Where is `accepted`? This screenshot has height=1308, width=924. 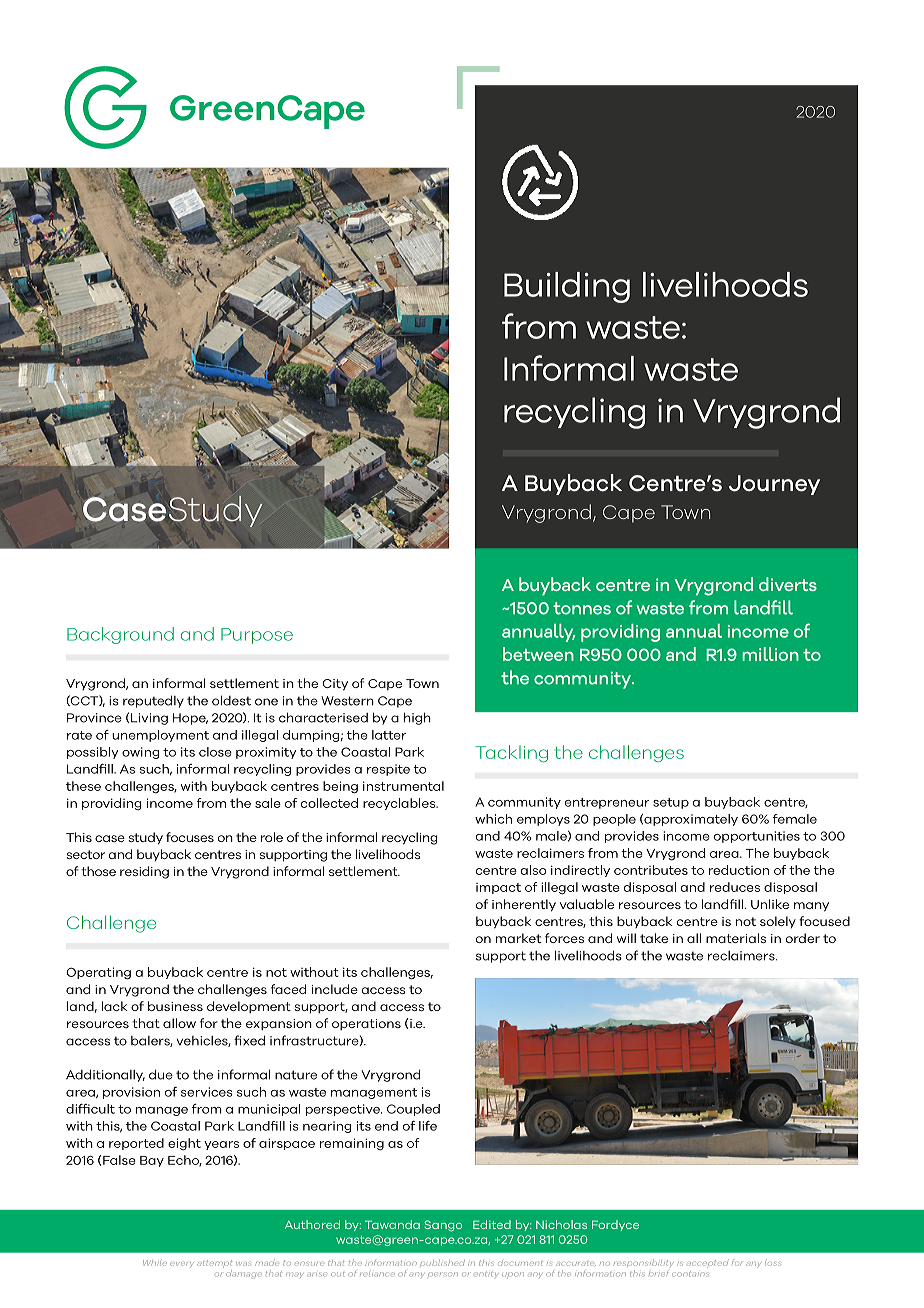 accepted is located at coordinates (708, 1263).
